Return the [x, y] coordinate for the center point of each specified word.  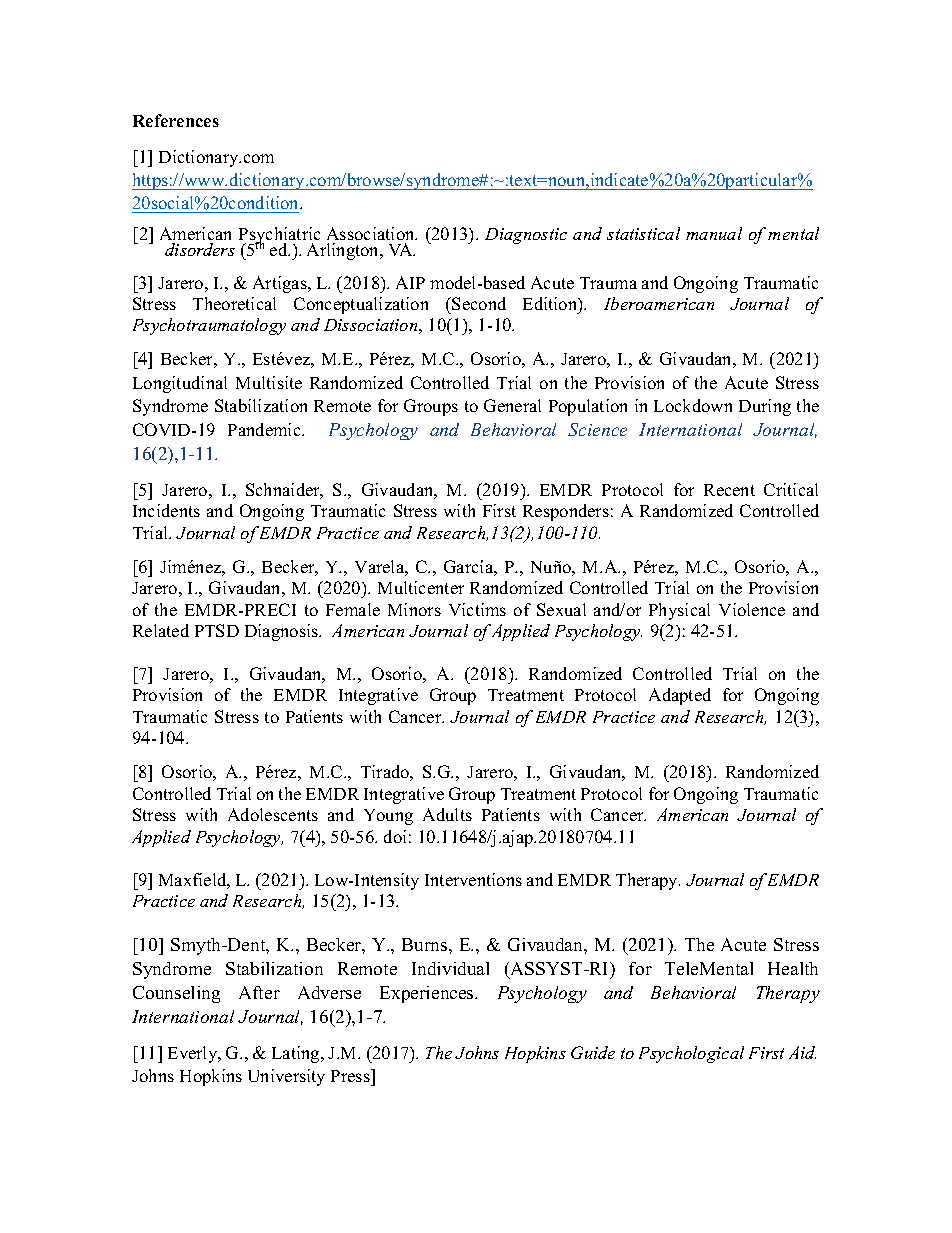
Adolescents [273, 814]
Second [479, 303]
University [286, 1077]
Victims [477, 609]
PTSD [217, 630]
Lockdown [693, 405]
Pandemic [265, 429]
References [176, 120]
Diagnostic [526, 236]
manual [714, 233]
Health [793, 968]
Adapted [680, 696]
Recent [729, 490]
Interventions [473, 879]
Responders [566, 512]
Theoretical [234, 303]
